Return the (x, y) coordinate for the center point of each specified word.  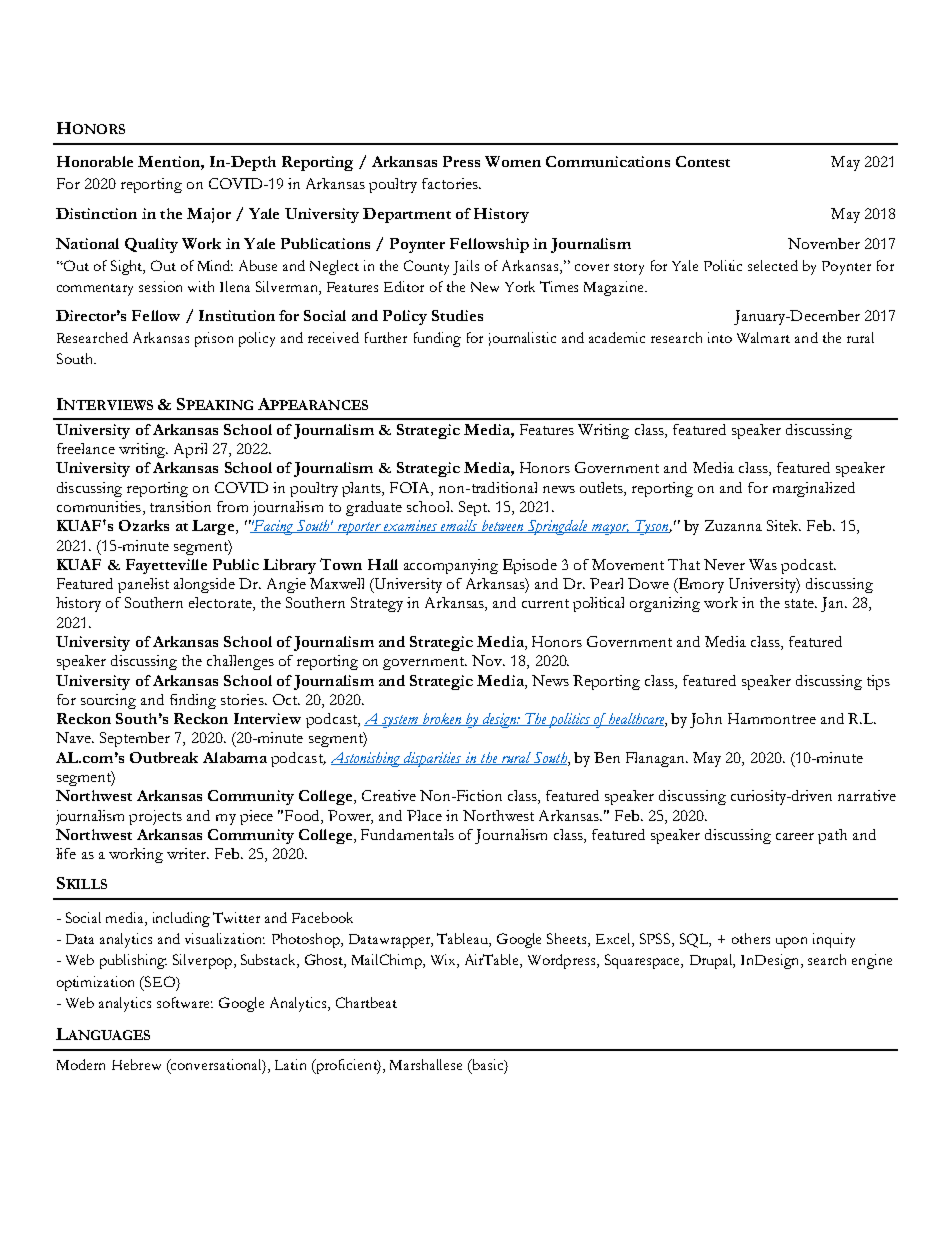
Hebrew (136, 1064)
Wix (444, 961)
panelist (143, 585)
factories (451, 183)
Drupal (712, 961)
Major (209, 215)
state (801, 603)
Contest (703, 161)
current (545, 603)
